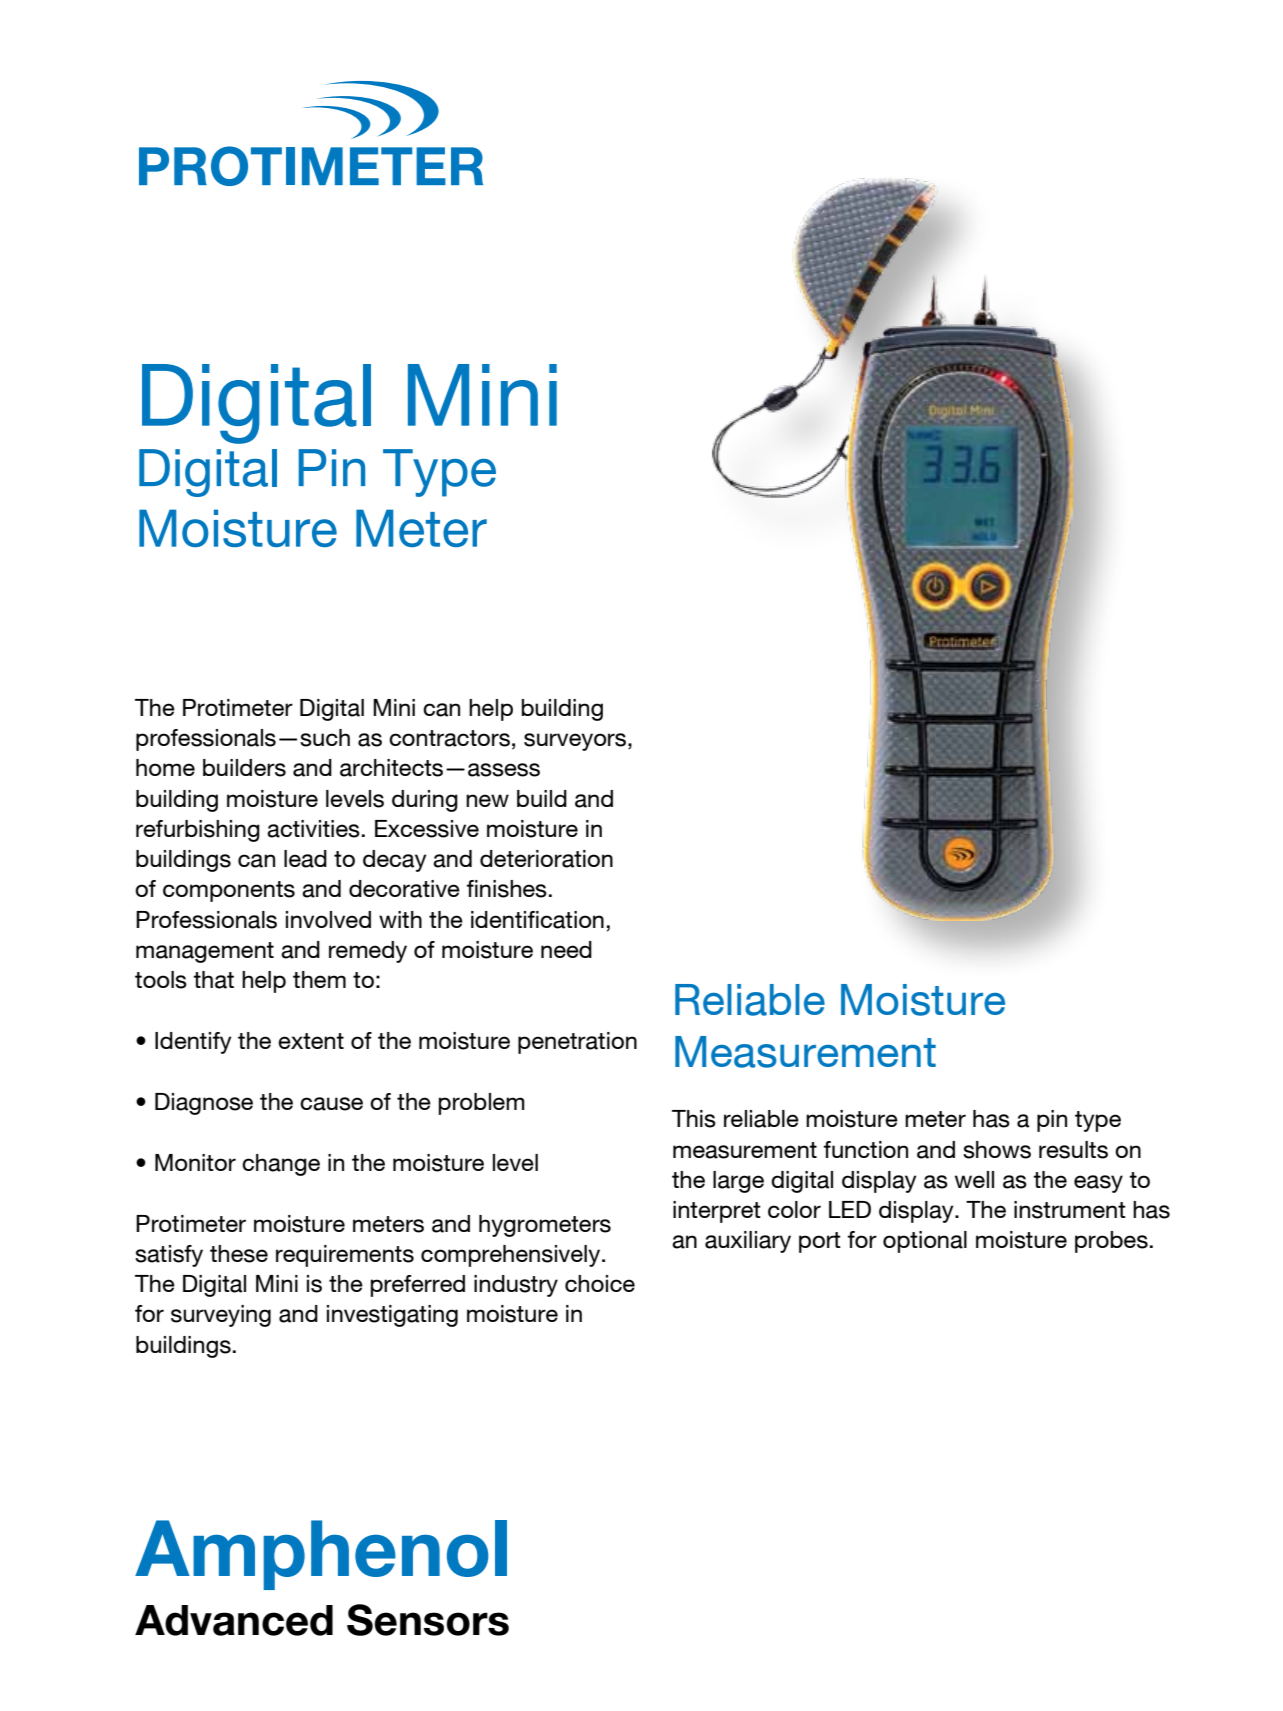  Describe the element at coordinates (165, 767) in the page. I see `home` at that location.
